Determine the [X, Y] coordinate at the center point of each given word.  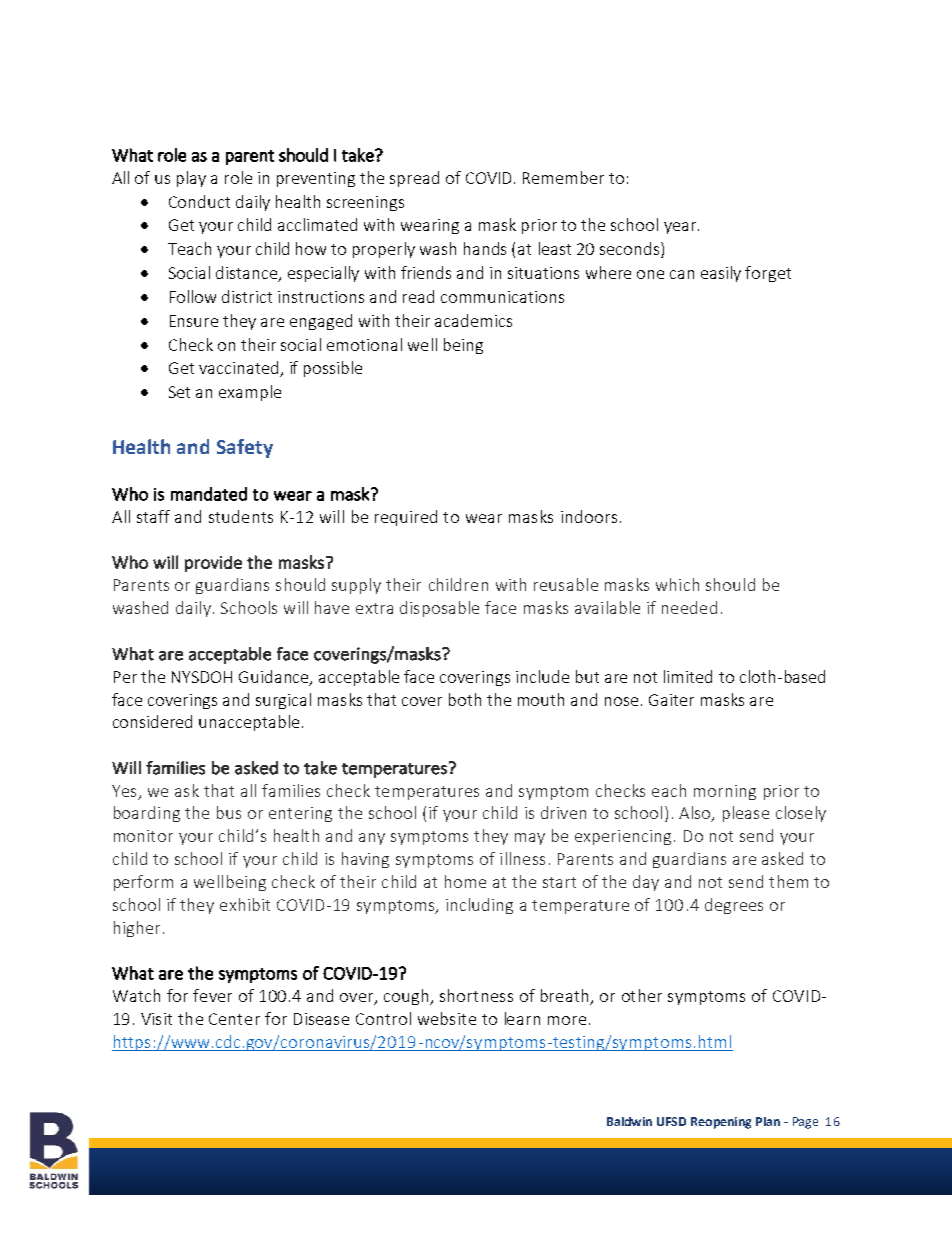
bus [229, 812]
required [406, 518]
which [677, 584]
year [680, 228]
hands [485, 248]
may [530, 839]
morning [725, 792]
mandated [209, 494]
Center [234, 1019]
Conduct [199, 201]
